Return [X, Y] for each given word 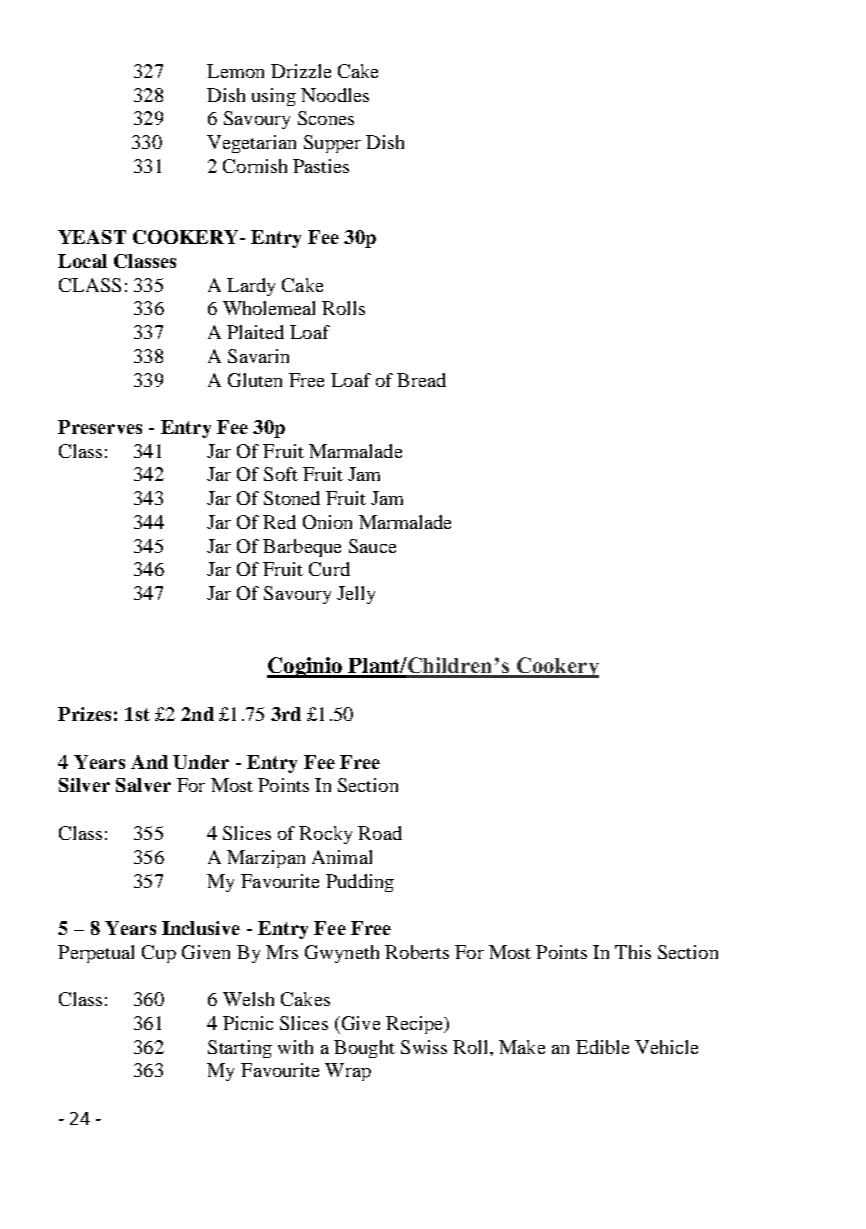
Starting [240, 1049]
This [633, 952]
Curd [329, 569]
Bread [421, 380]
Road [380, 833]
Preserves [100, 427]
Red [279, 522]
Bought [364, 1049]
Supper [332, 144]
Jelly [356, 595]
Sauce [372, 546]
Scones [326, 118]
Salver [143, 785]
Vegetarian [251, 144]
